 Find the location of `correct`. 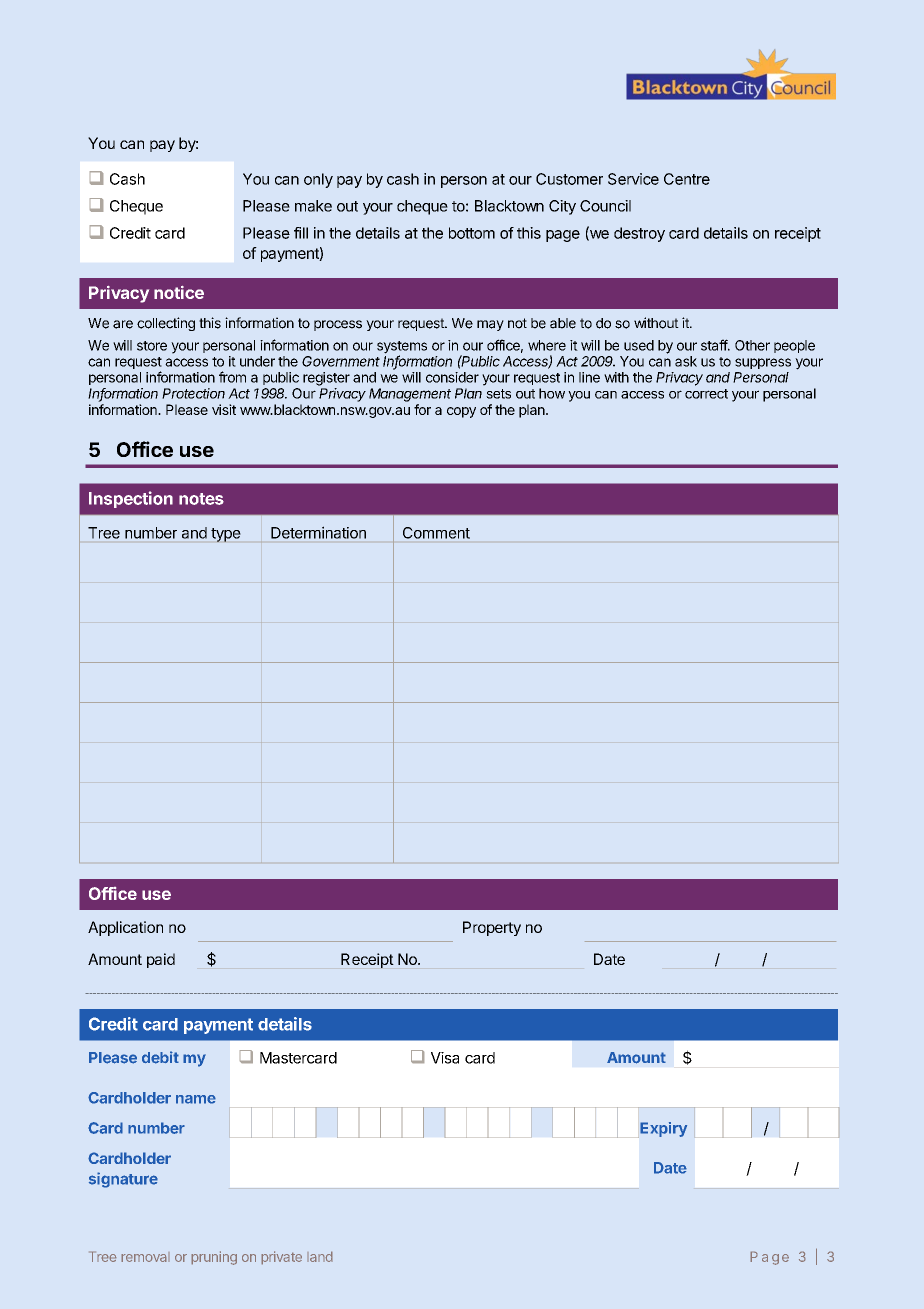

correct is located at coordinates (706, 394).
